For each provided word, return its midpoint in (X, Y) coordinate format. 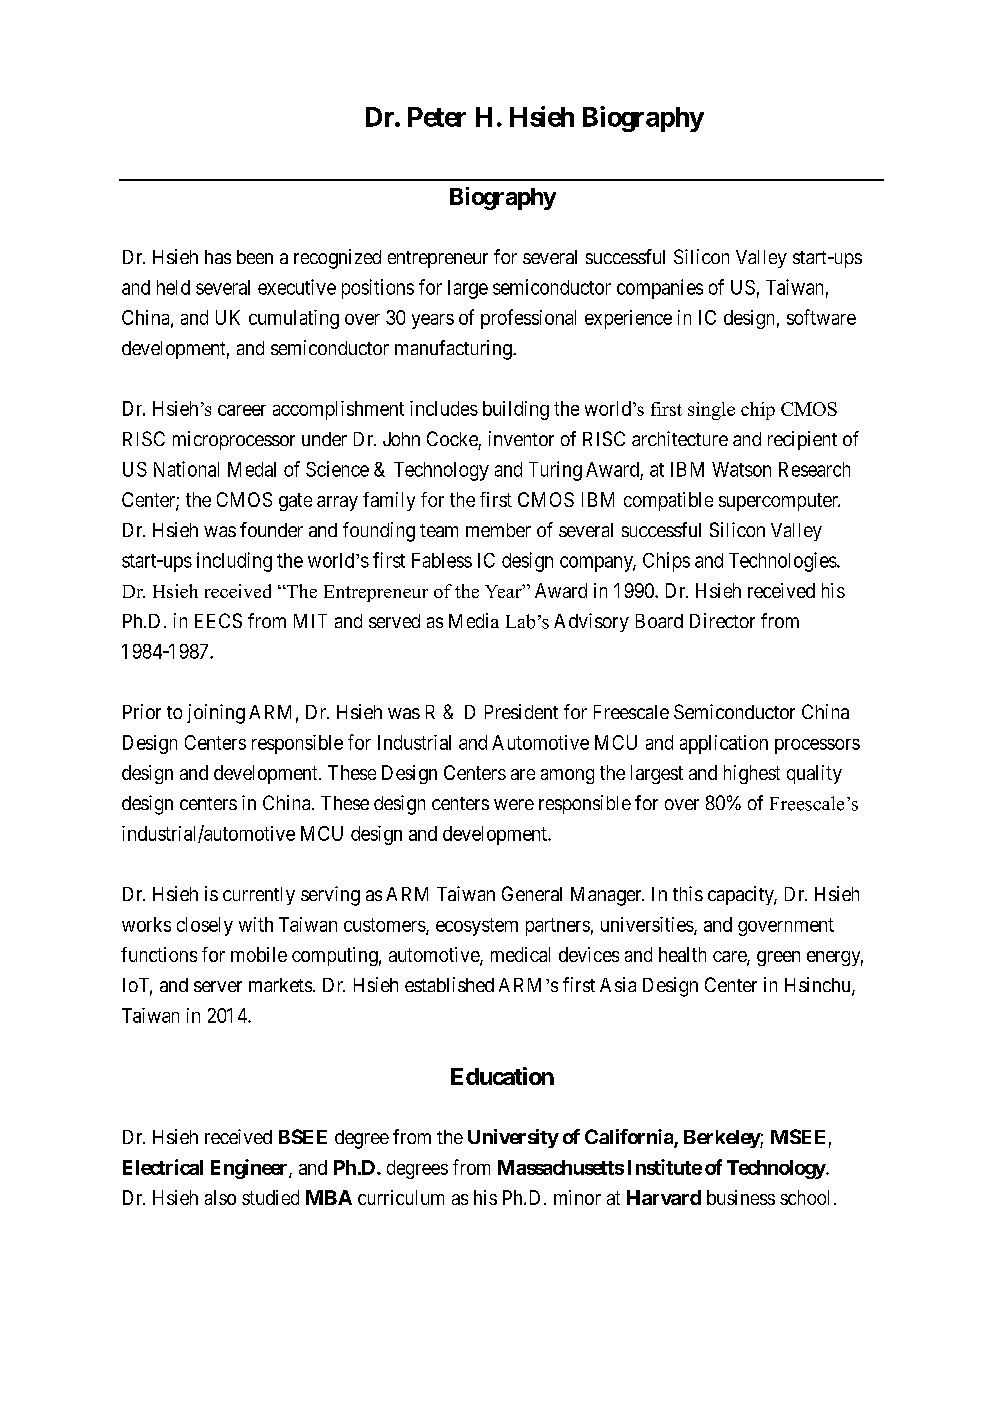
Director (722, 620)
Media (474, 620)
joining (216, 714)
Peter (437, 117)
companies (660, 289)
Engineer (250, 1169)
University (513, 1138)
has (218, 257)
